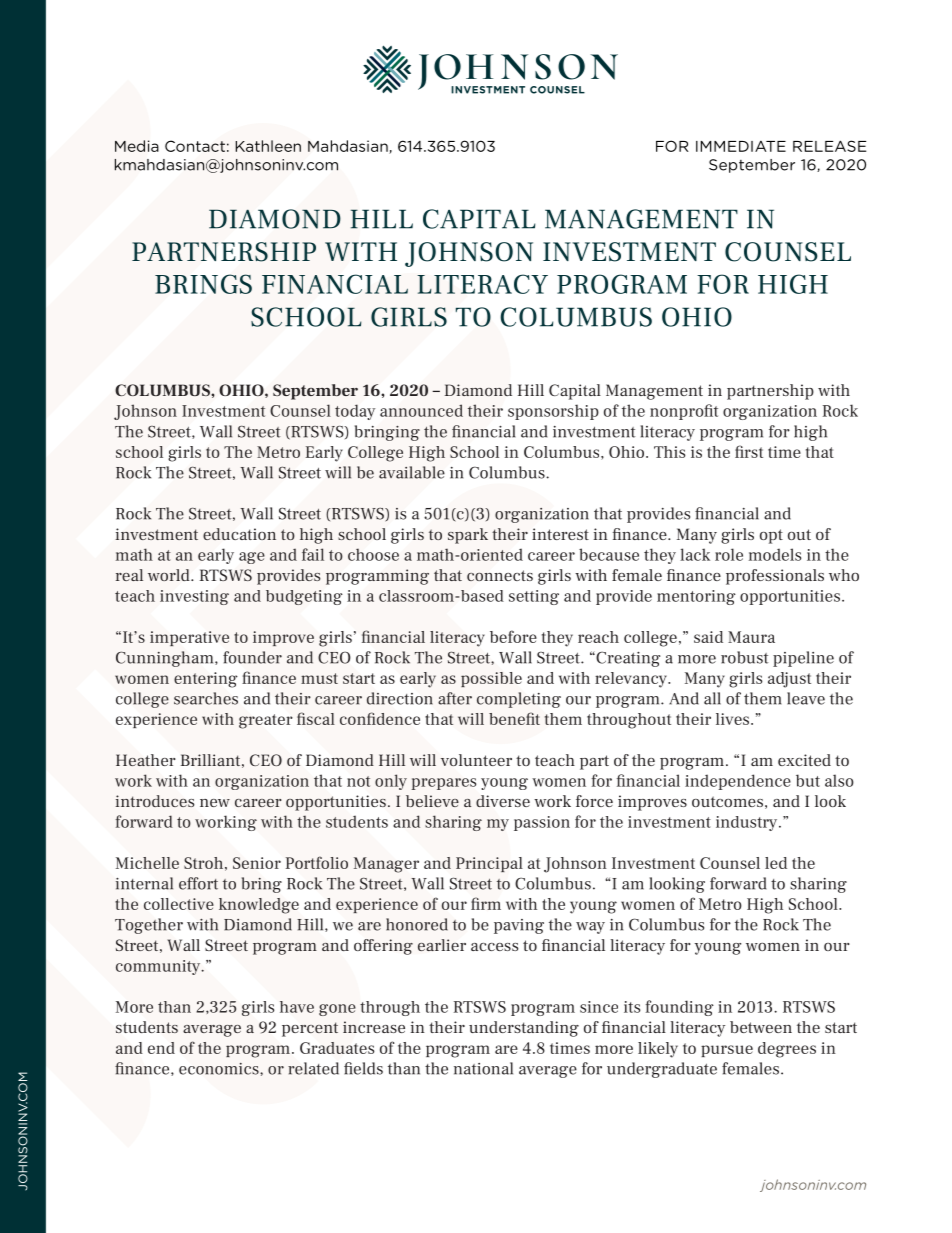 The width and height of the image is (952, 1233). What do you see at coordinates (421, 410) in the image?
I see `announced` at bounding box center [421, 410].
